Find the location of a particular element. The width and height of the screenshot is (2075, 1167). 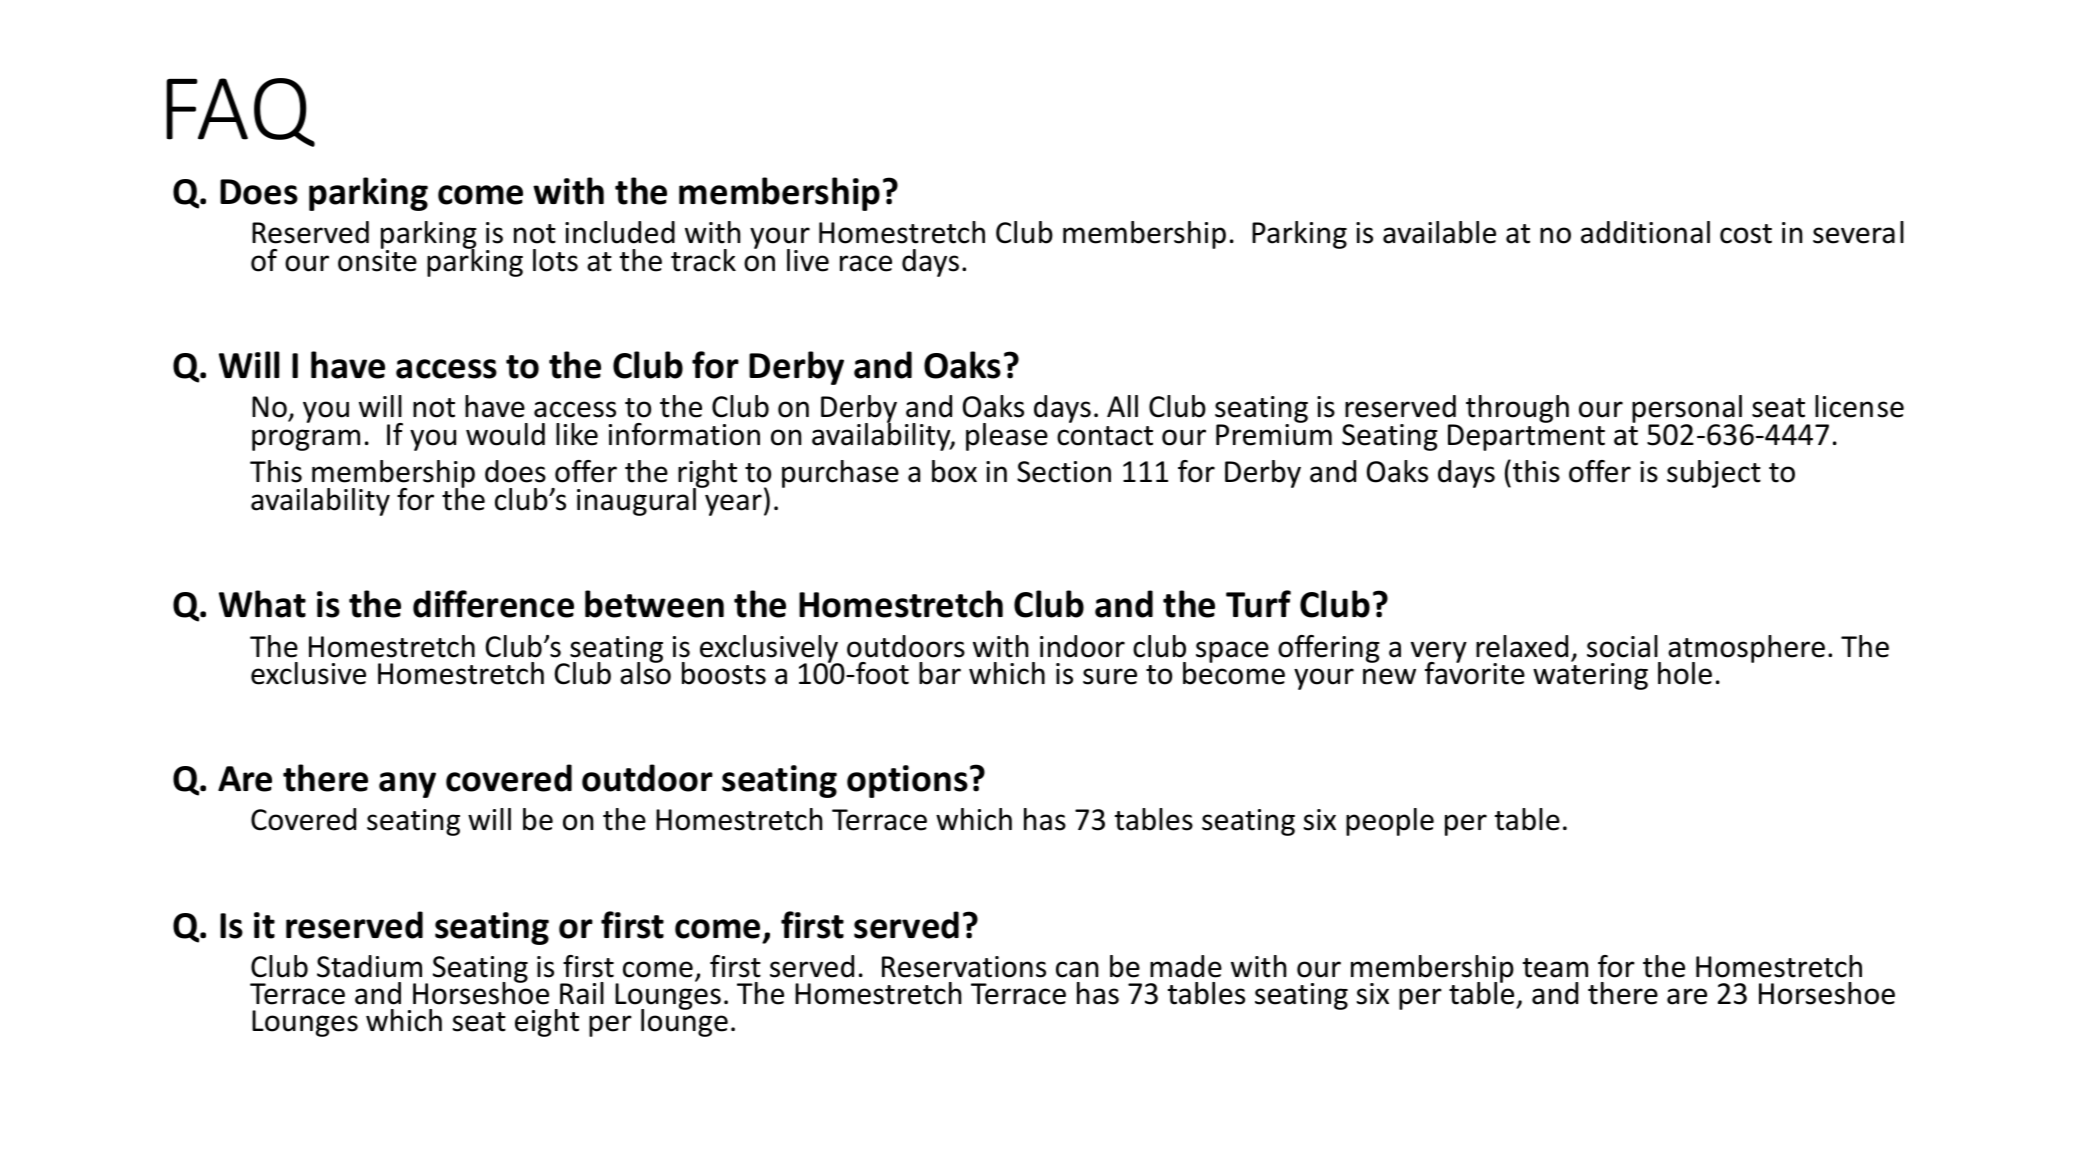

Turf is located at coordinates (1258, 604).
